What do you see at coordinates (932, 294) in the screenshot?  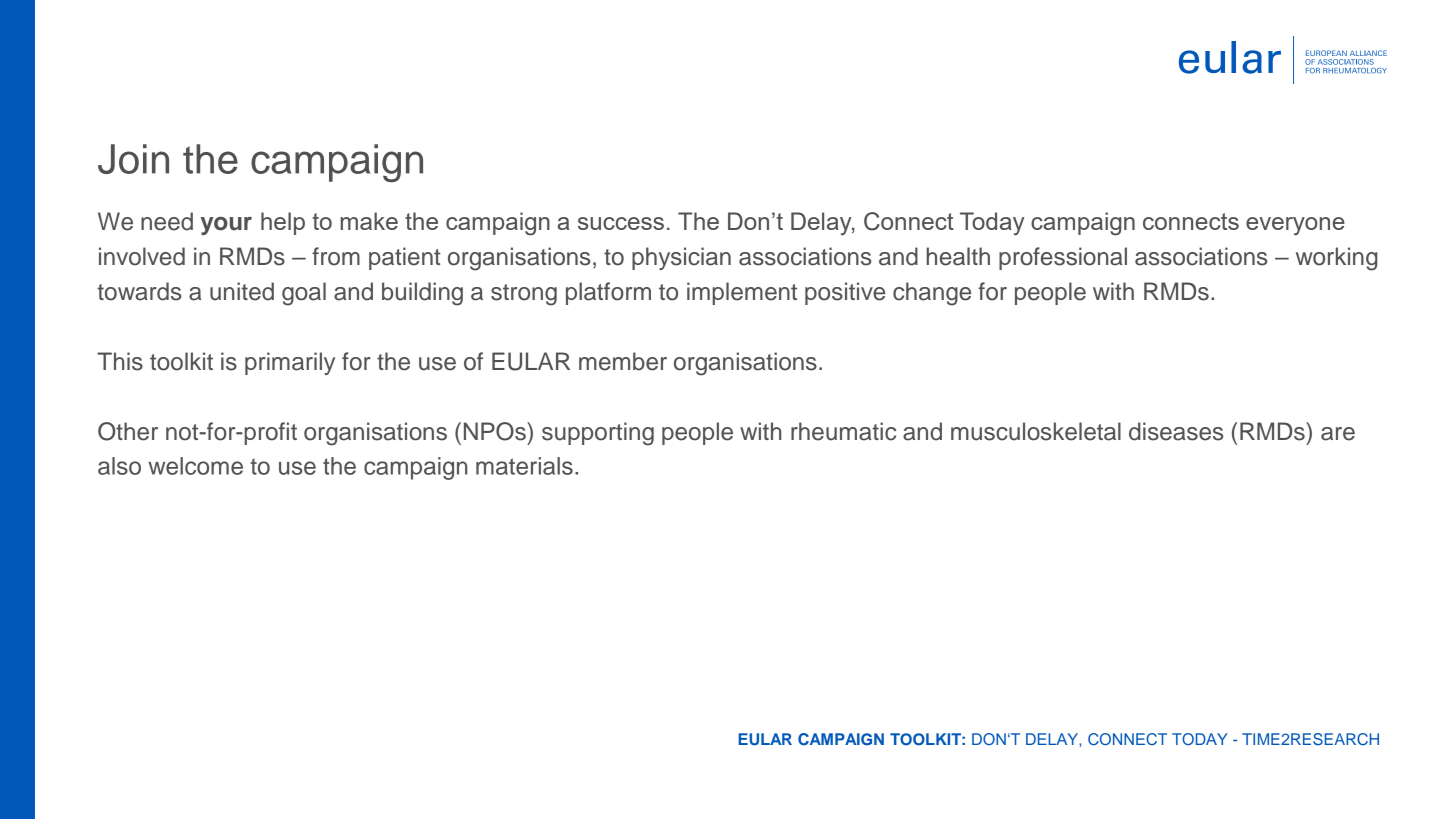 I see `change` at bounding box center [932, 294].
